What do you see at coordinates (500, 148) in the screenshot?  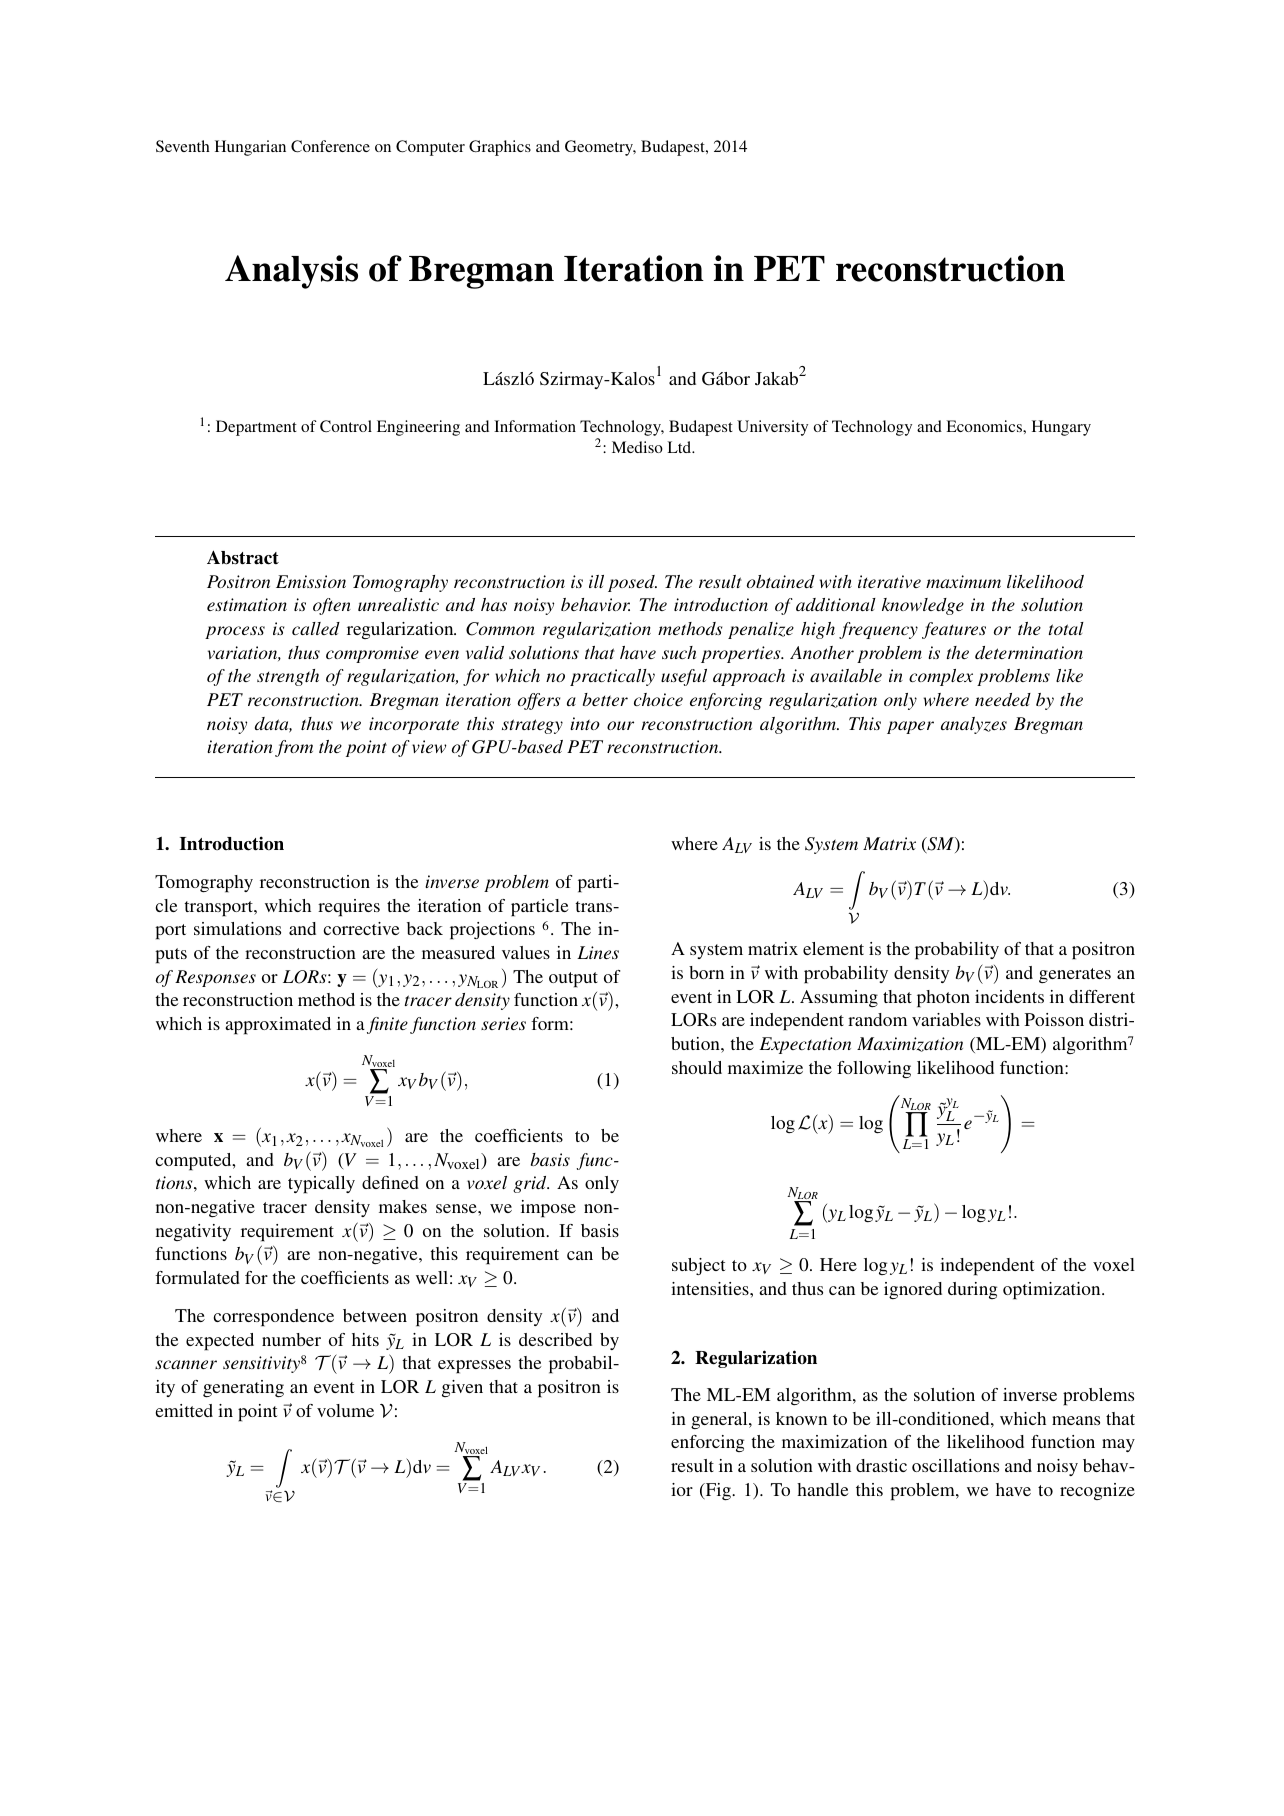 I see `Graphics` at bounding box center [500, 148].
